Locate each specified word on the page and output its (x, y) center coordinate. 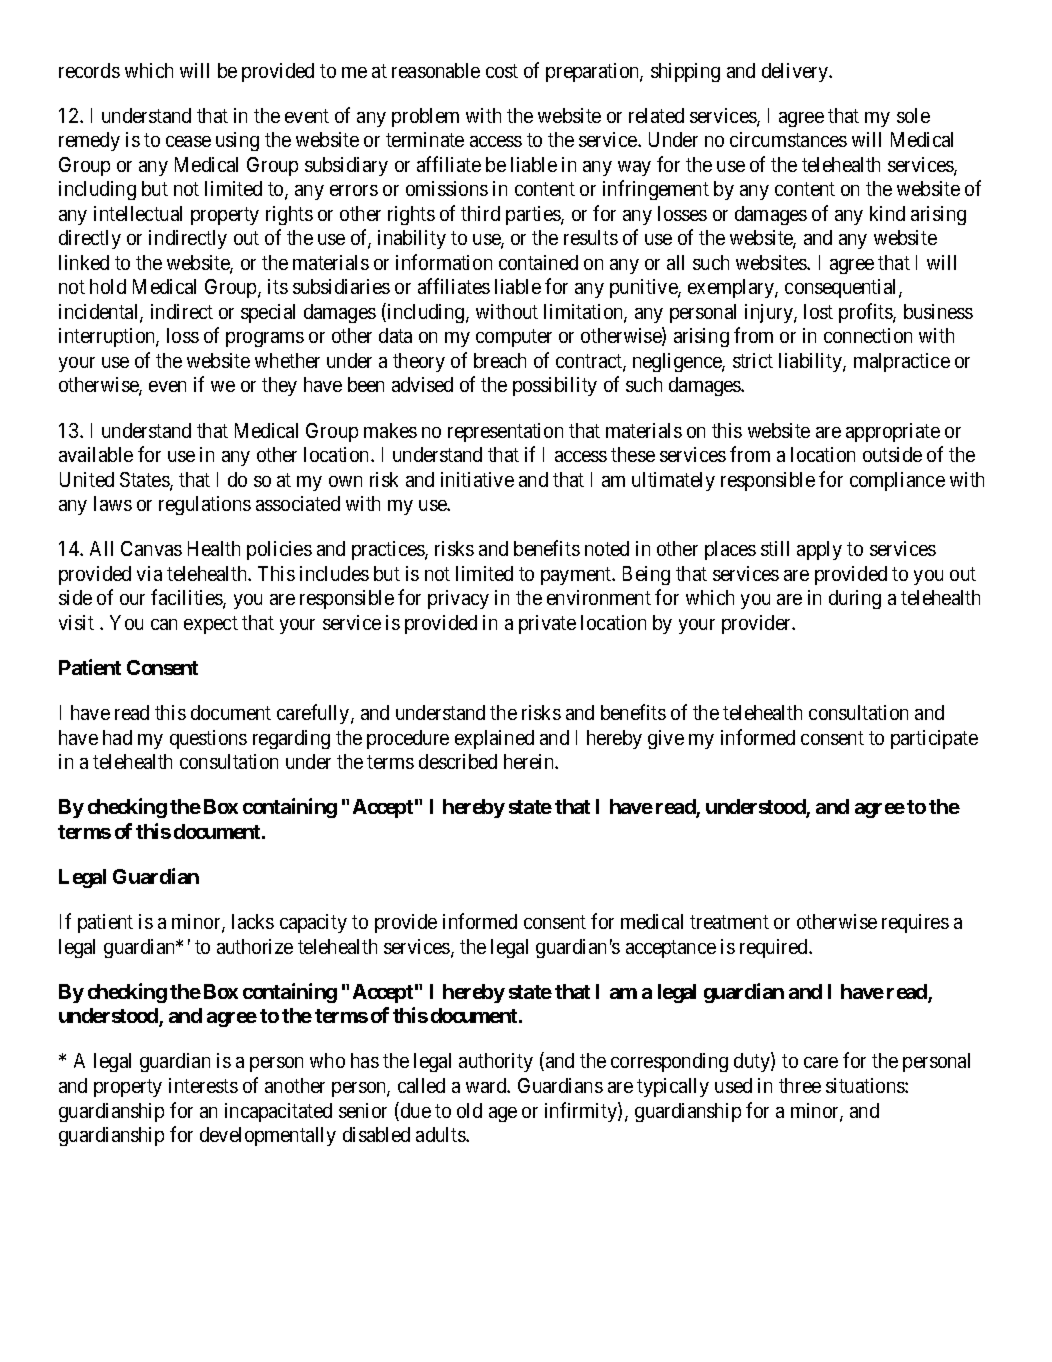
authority (496, 1062)
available (96, 454)
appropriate (893, 432)
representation (505, 432)
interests (203, 1085)
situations (866, 1085)
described (458, 761)
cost (502, 71)
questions (208, 739)
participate (934, 739)
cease (188, 141)
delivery (796, 72)
